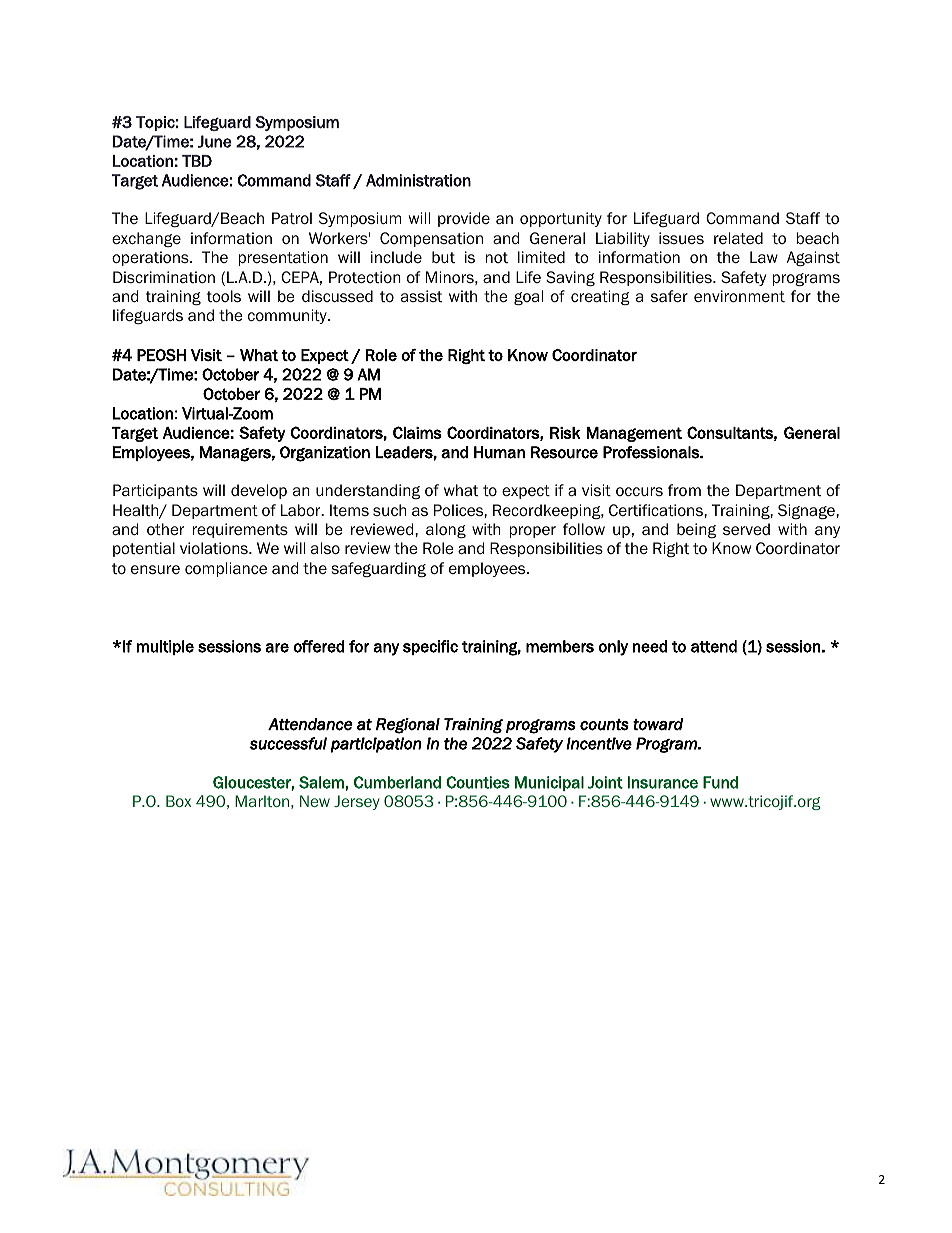 The height and width of the document is (1233, 952). Describe the element at coordinates (528, 297) in the document. I see `goal` at that location.
